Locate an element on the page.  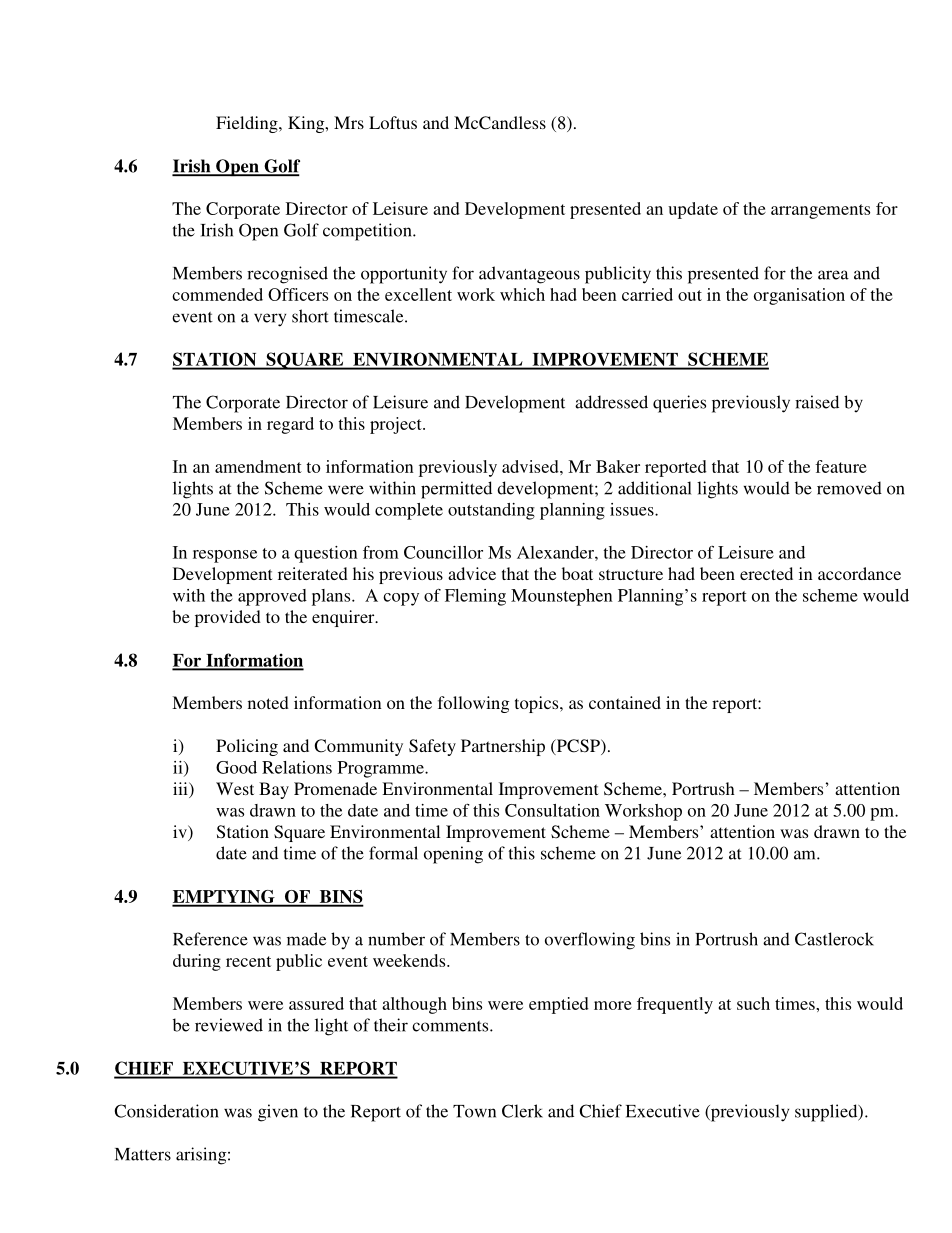
Loftus is located at coordinates (393, 122).
